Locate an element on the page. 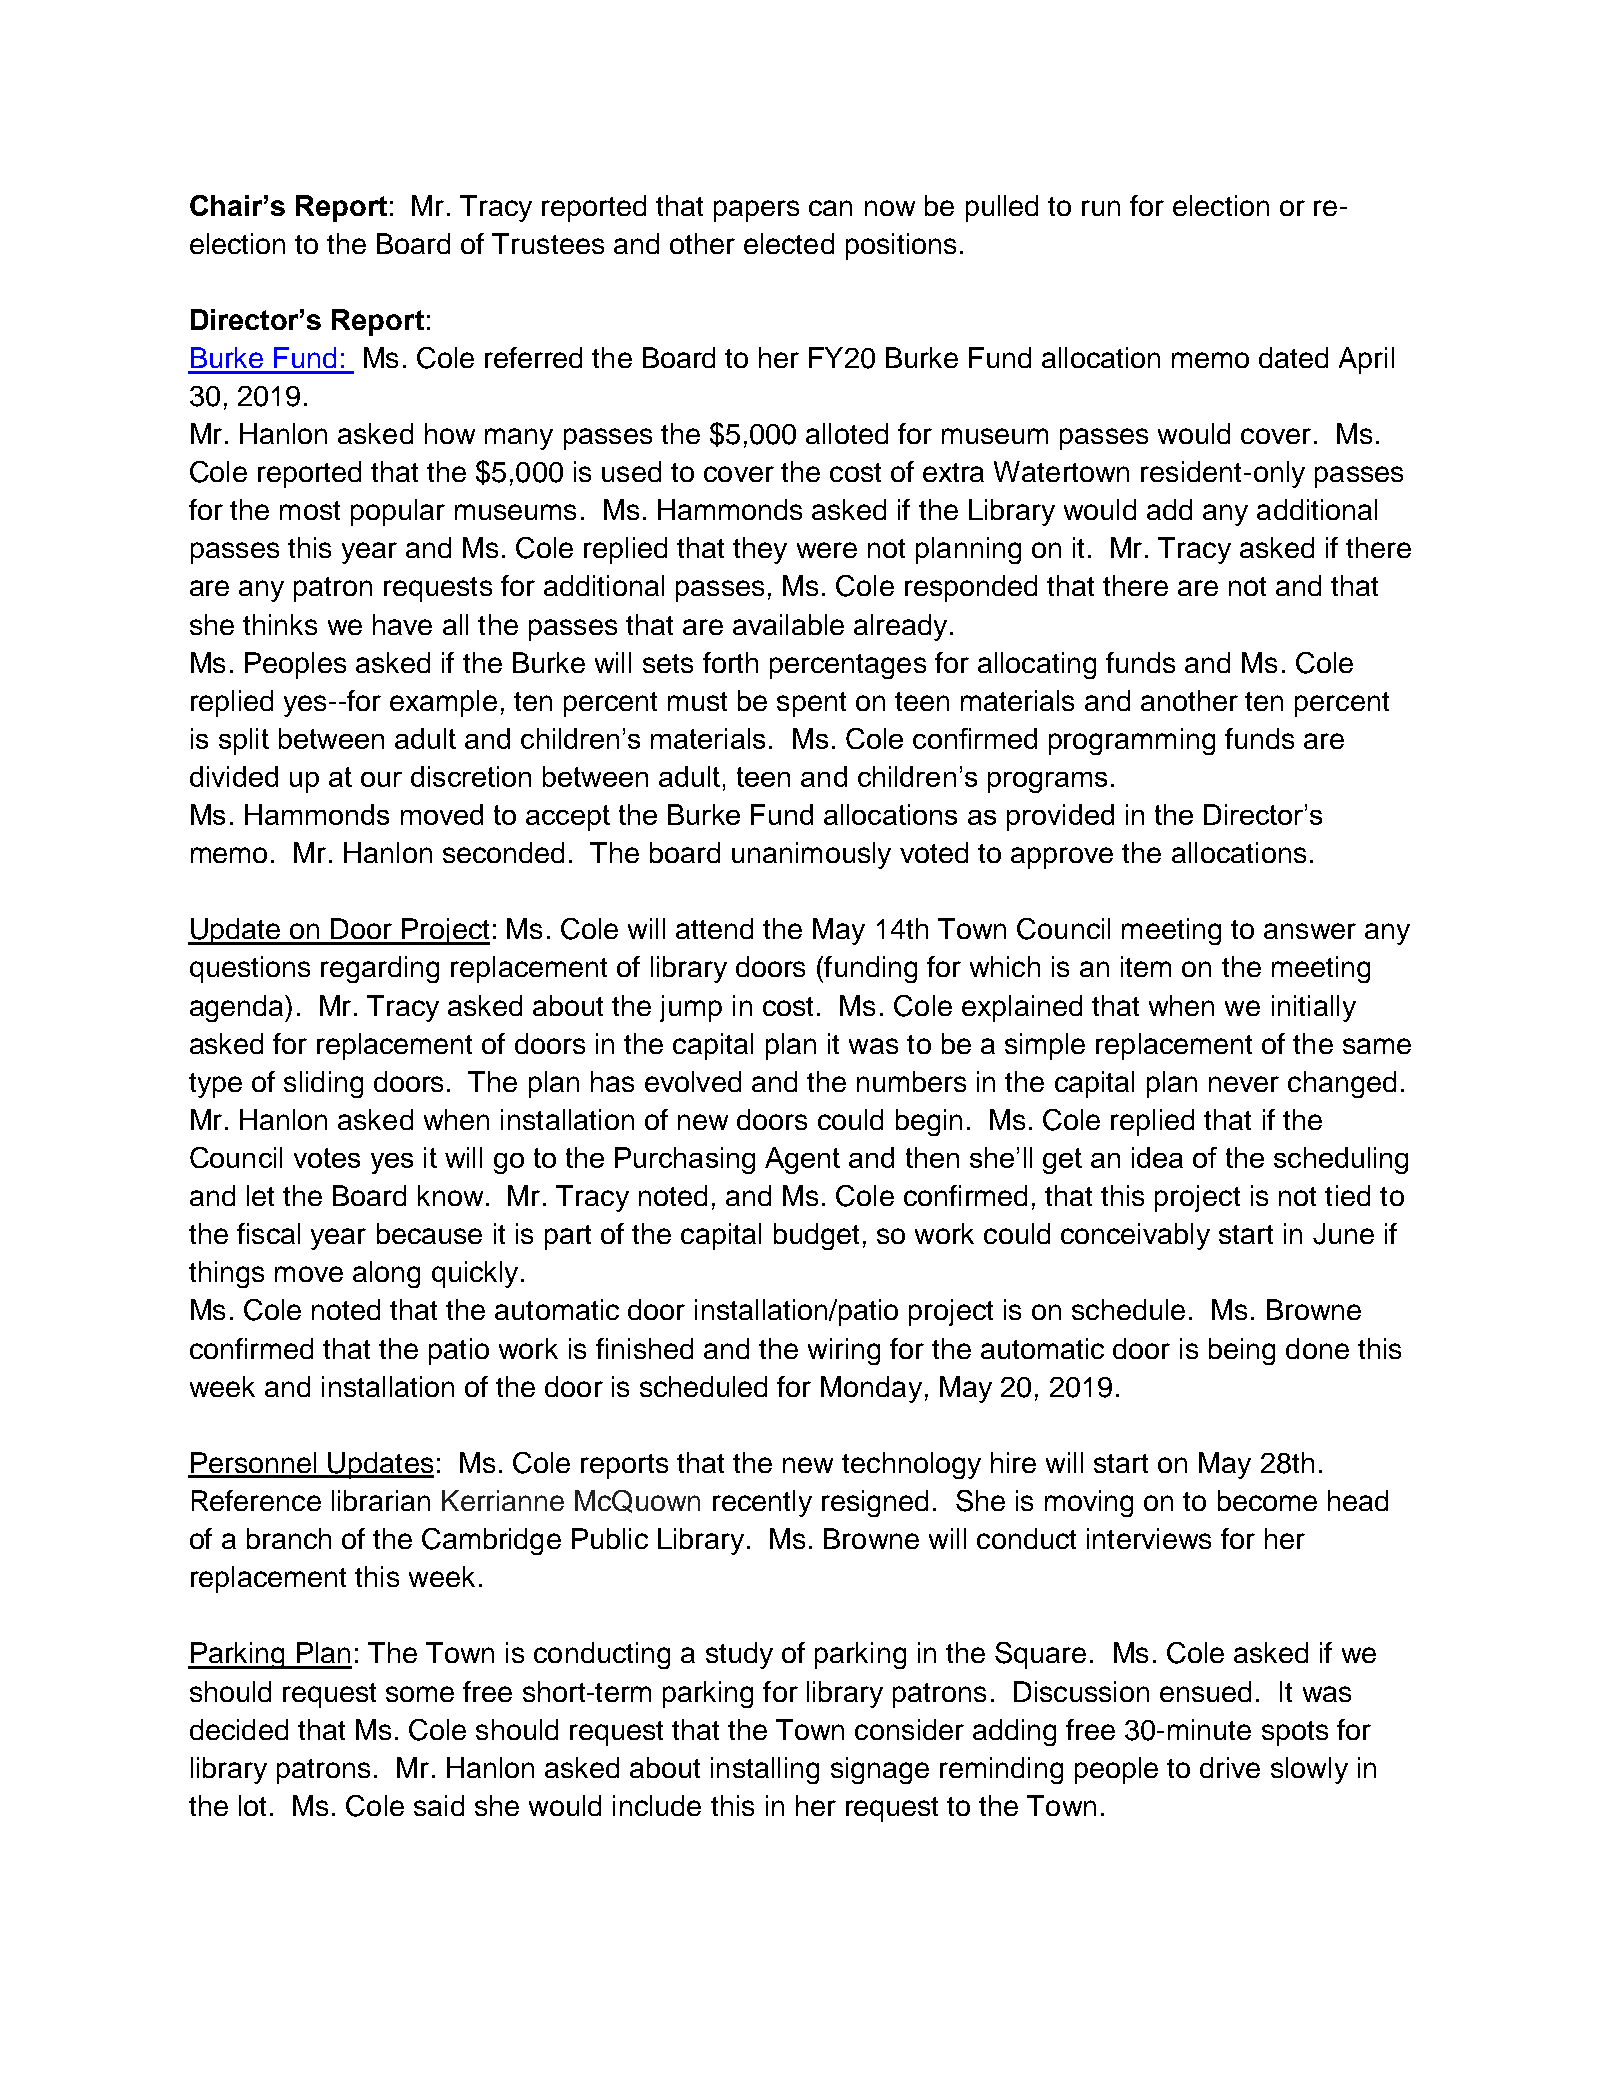 This document has width=1603, height=2074. said is located at coordinates (439, 1805).
